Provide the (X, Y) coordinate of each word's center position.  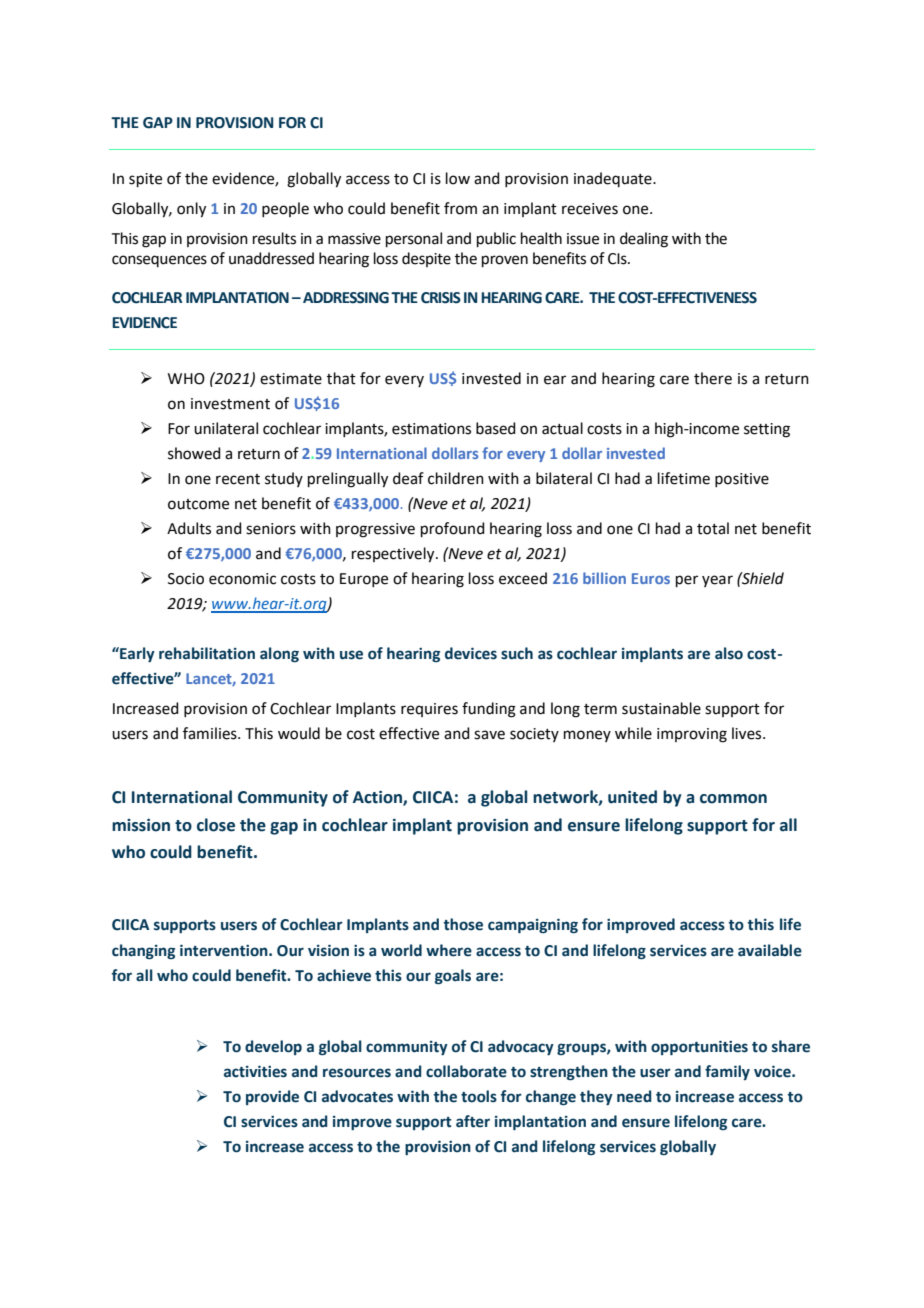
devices (471, 653)
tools (479, 1096)
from (460, 208)
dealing (644, 240)
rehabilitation (207, 653)
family (727, 1072)
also (729, 653)
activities (255, 1071)
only (191, 210)
